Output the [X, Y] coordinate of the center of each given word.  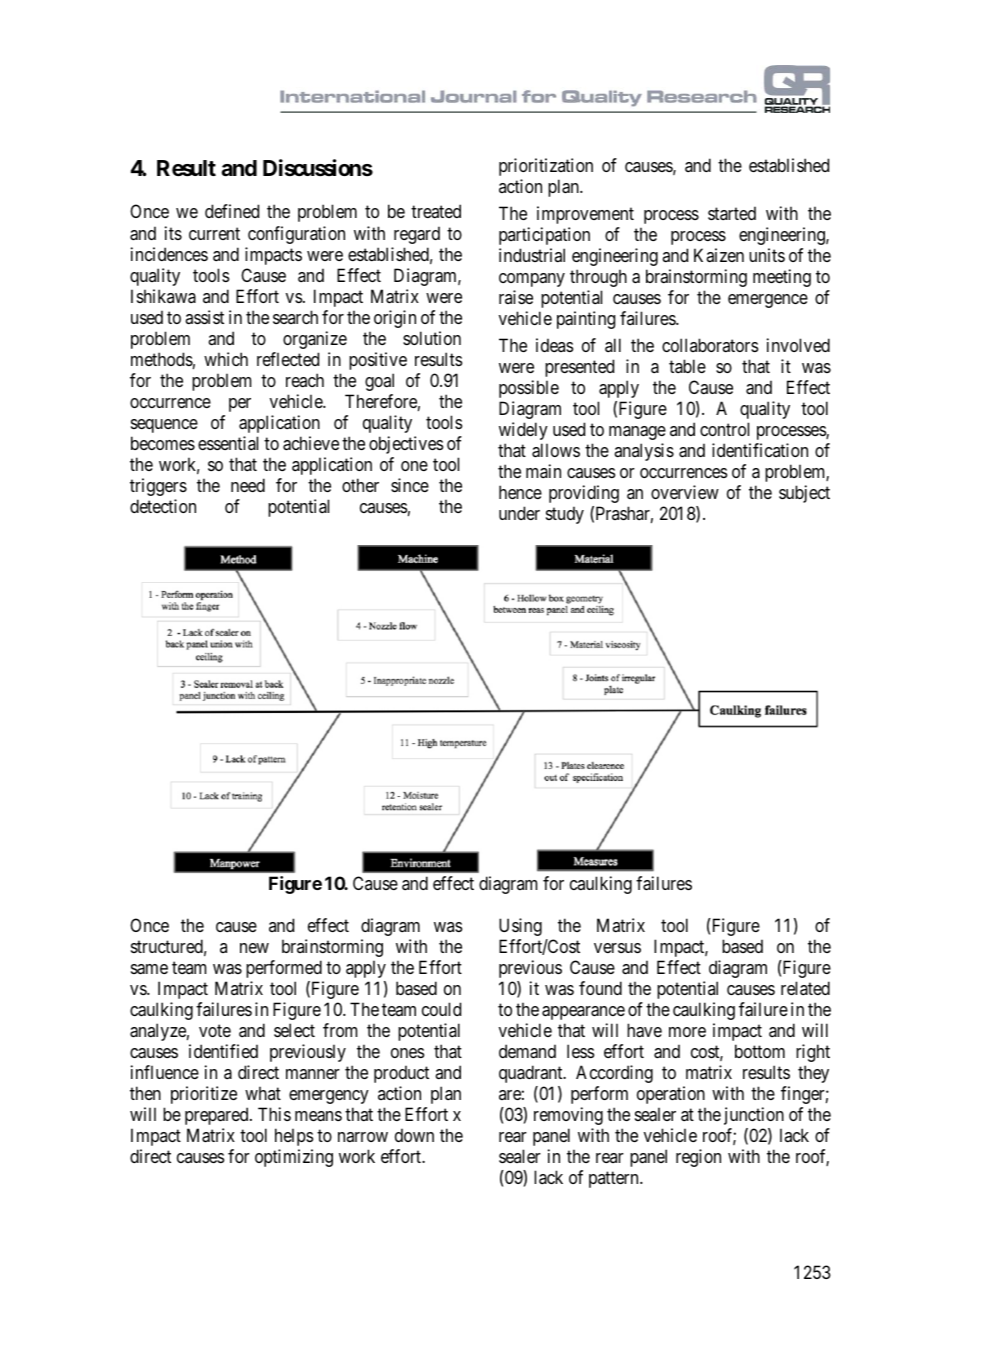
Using [520, 927]
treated [436, 211]
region [698, 1158]
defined [232, 211]
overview [685, 492]
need [248, 485]
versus [617, 948]
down [414, 1135]
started [732, 213]
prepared [218, 1116]
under [519, 513]
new [254, 948]
